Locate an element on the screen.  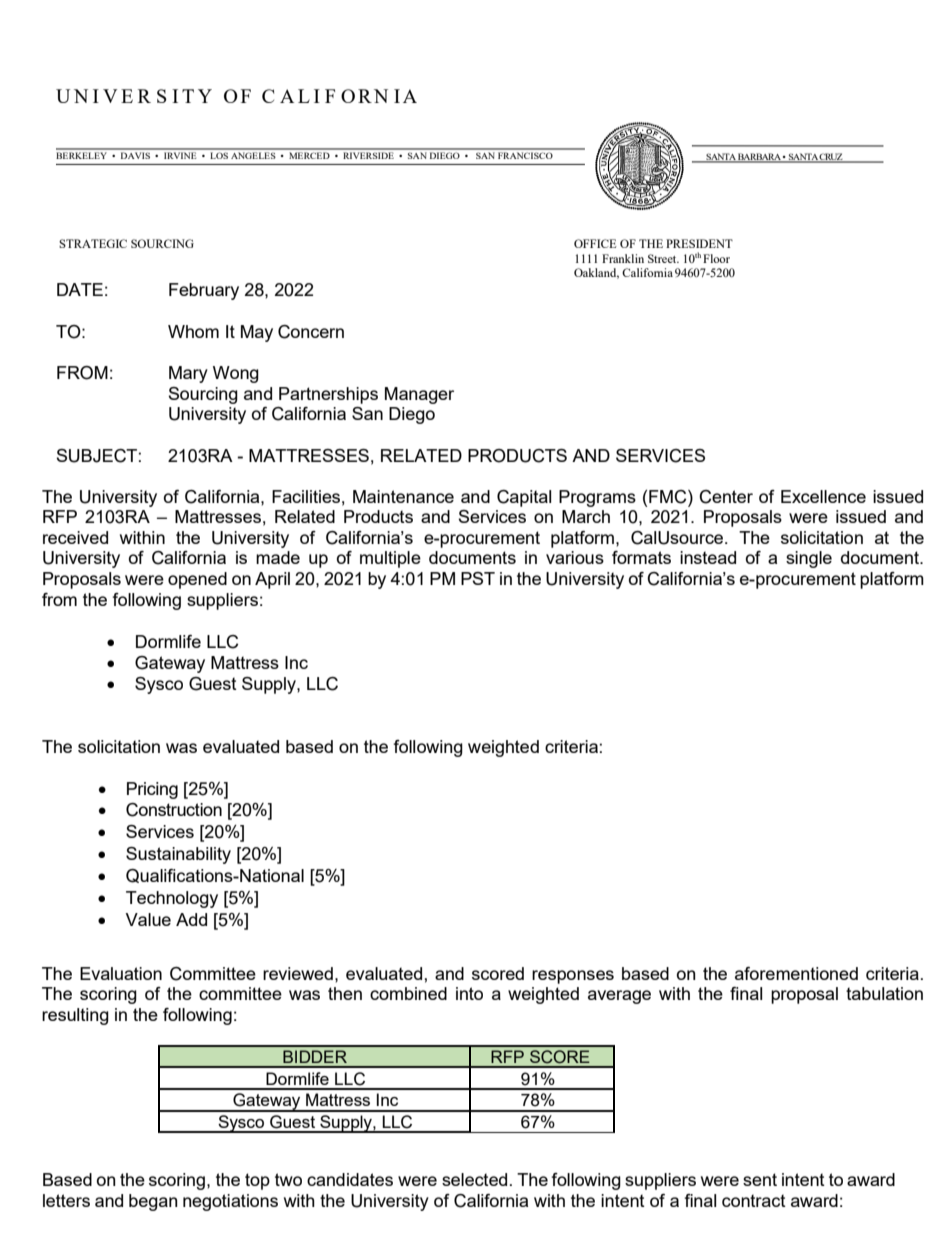
began is located at coordinates (153, 1202).
